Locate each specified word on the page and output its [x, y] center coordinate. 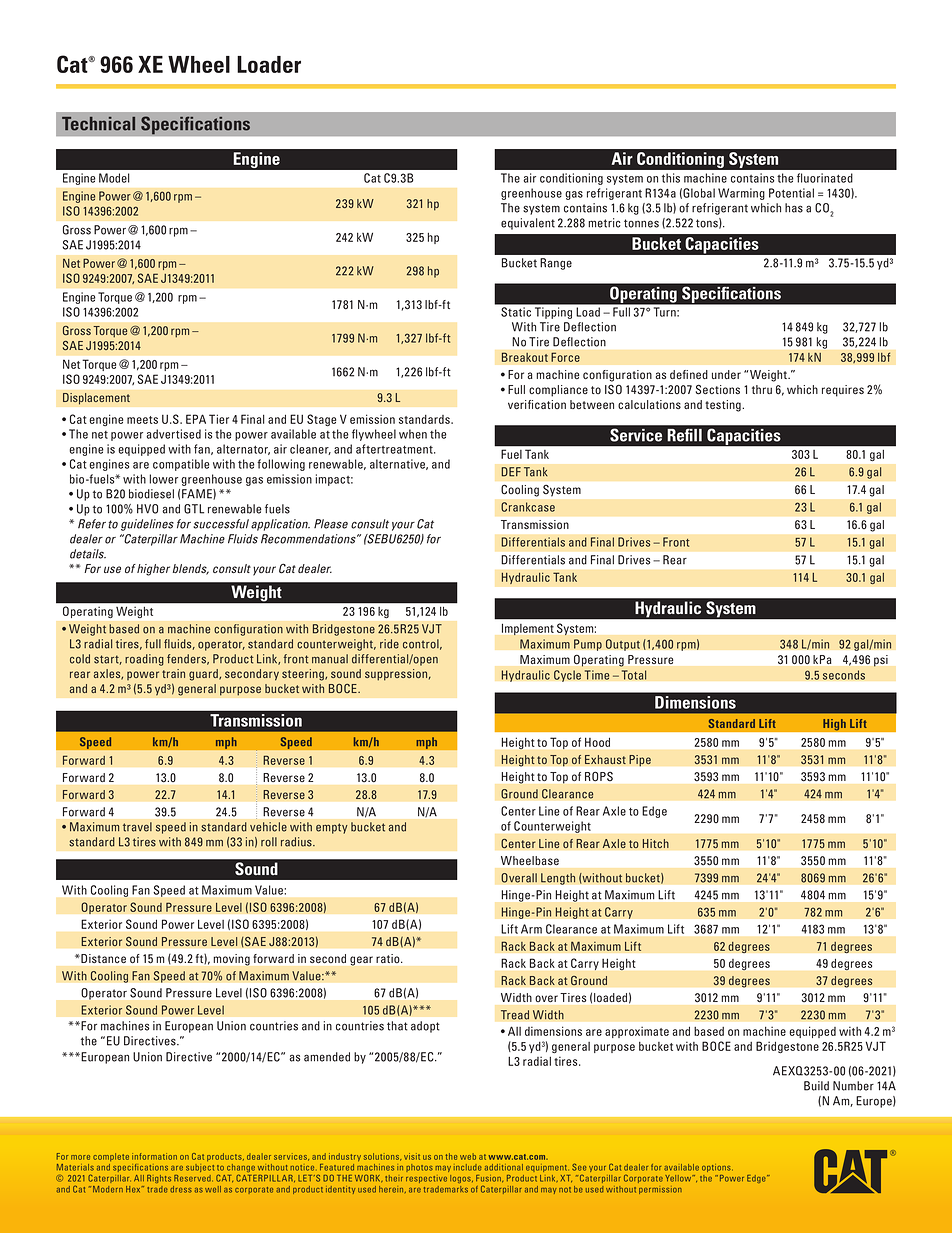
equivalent [528, 224]
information [154, 1156]
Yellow [679, 1178]
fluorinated [825, 178]
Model [114, 178]
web [468, 1156]
